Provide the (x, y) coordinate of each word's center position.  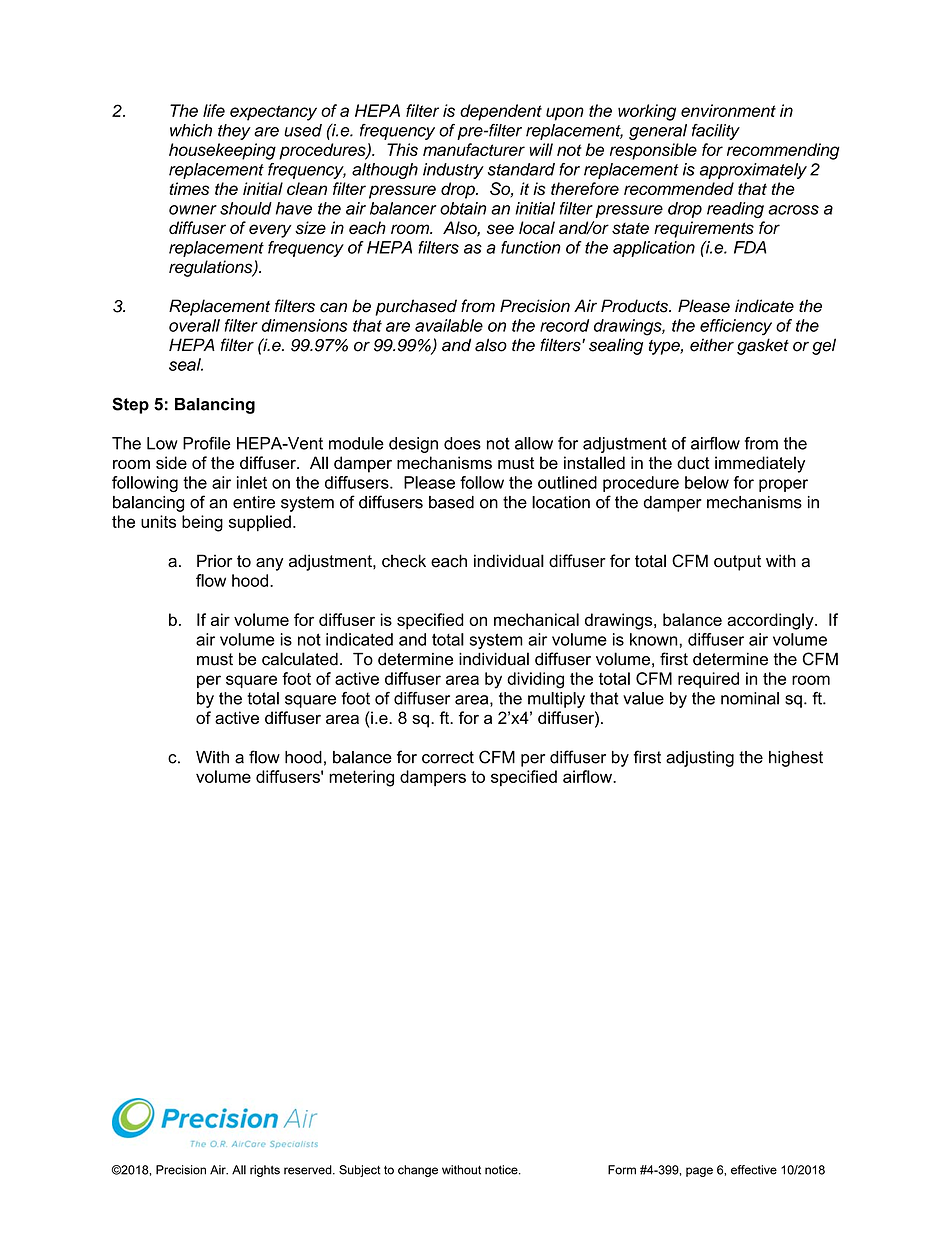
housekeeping (222, 151)
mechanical (536, 619)
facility (716, 132)
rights (265, 1171)
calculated (300, 659)
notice (502, 1170)
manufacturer (474, 149)
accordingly (771, 621)
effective (754, 1170)
